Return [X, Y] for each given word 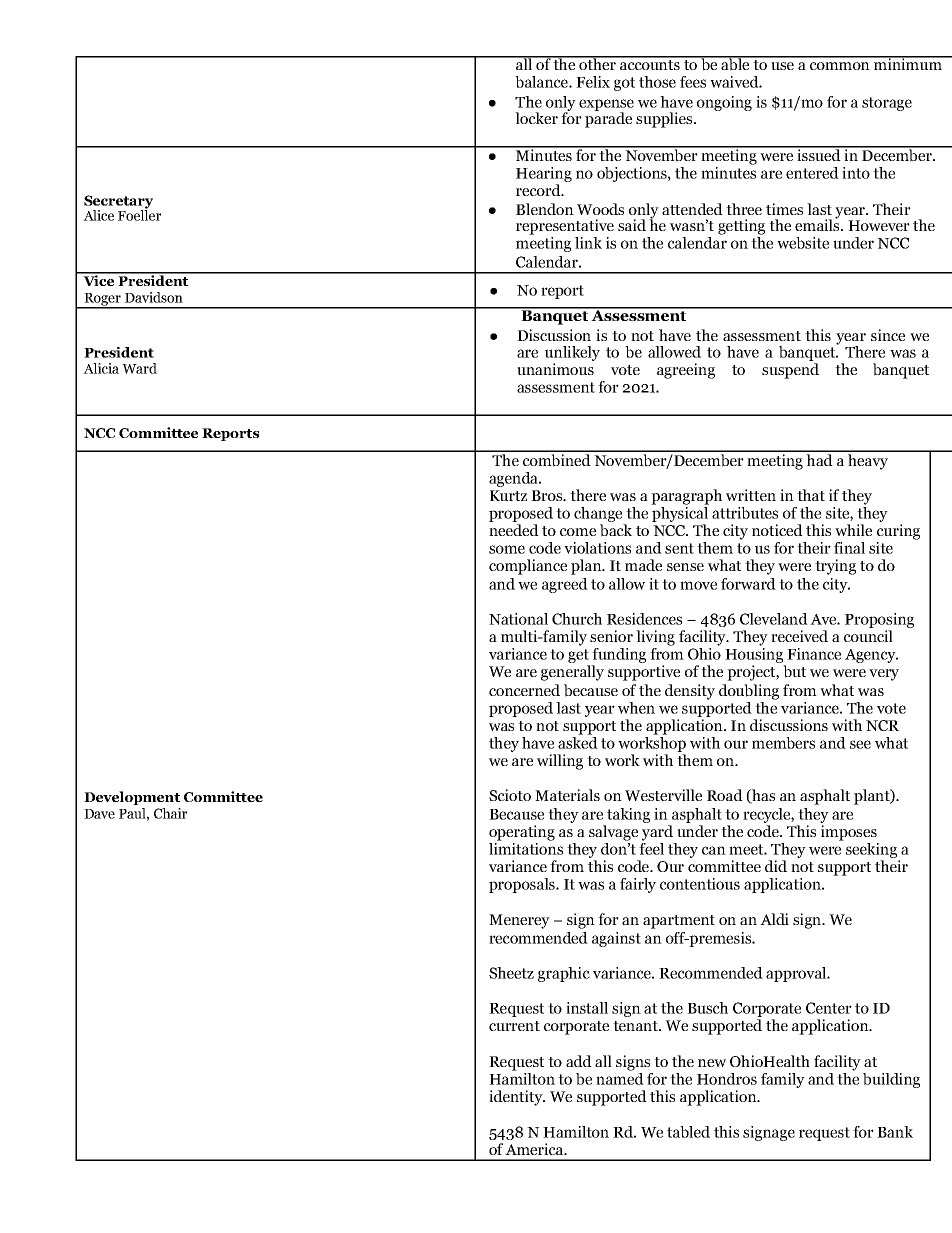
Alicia [101, 368]
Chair [170, 813]
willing [560, 762]
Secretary [118, 203]
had [819, 458]
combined [557, 459]
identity [517, 1098]
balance [542, 82]
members [783, 743]
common [840, 66]
